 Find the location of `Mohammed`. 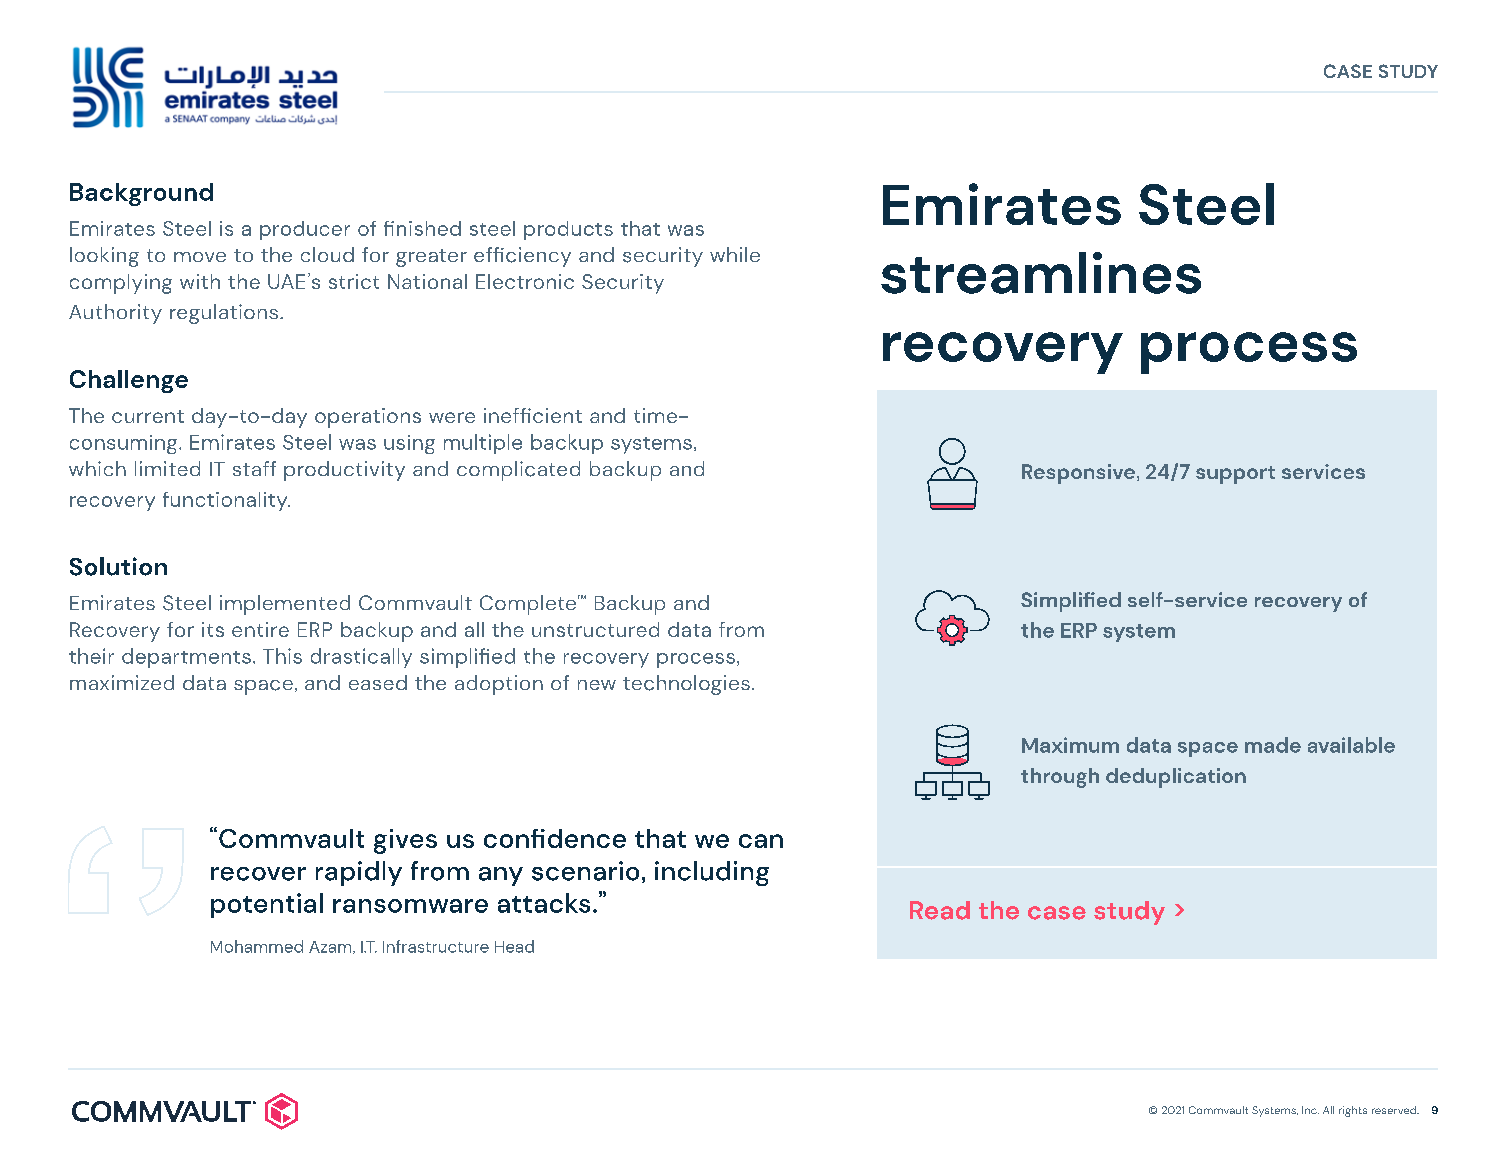

Mohammed is located at coordinates (257, 946).
